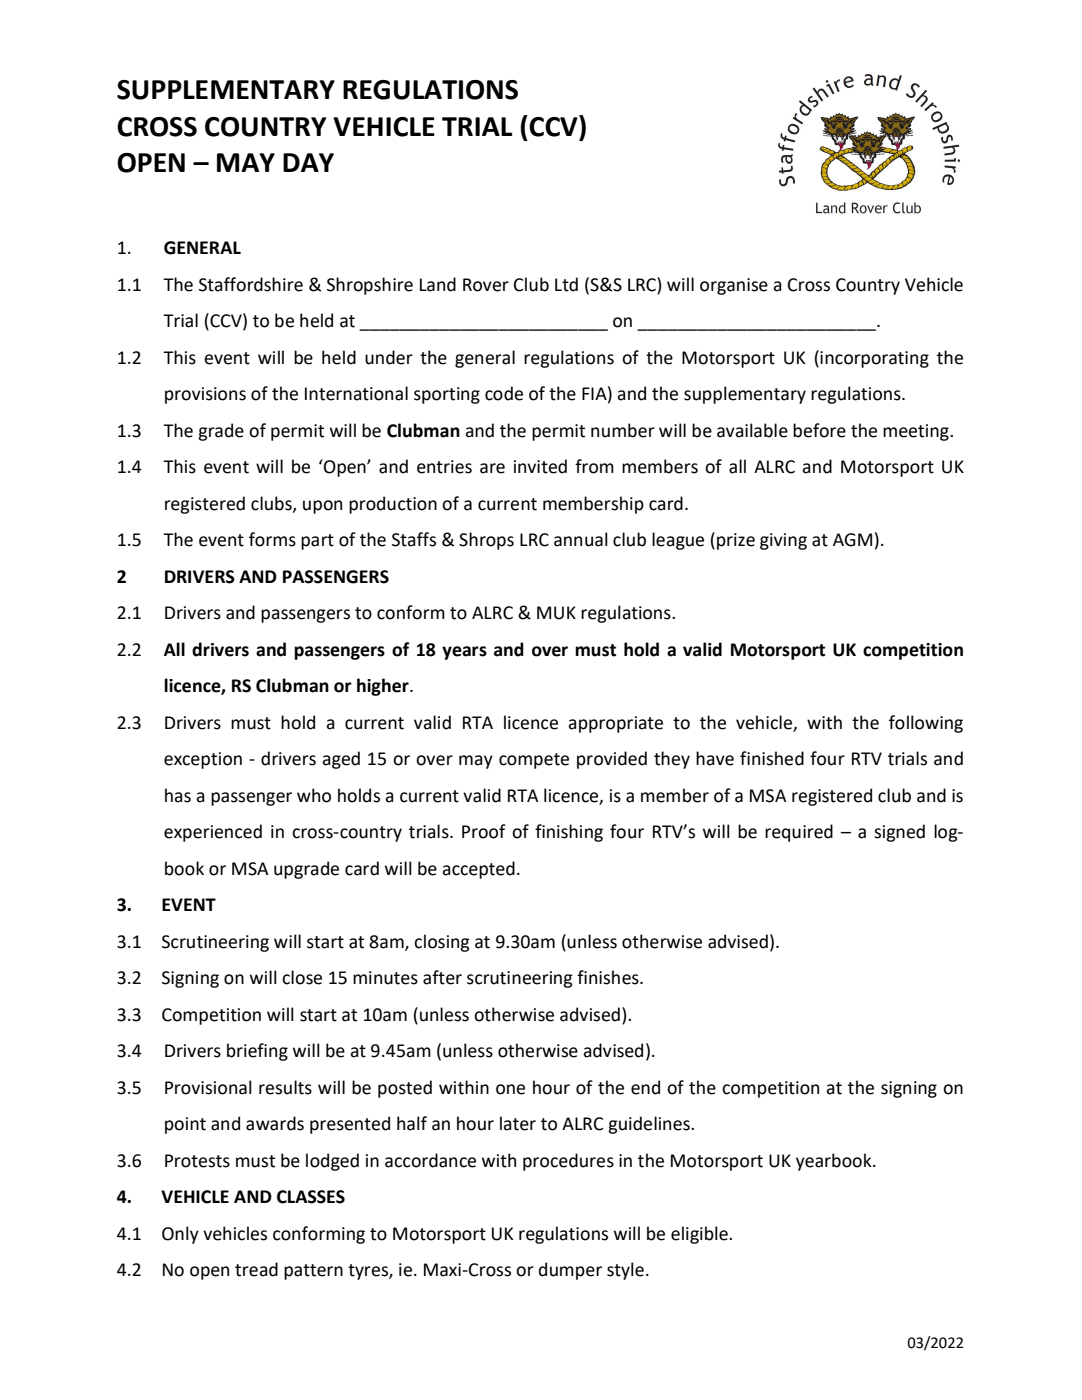  Describe the element at coordinates (772, 758) in the screenshot. I see `finished` at that location.
